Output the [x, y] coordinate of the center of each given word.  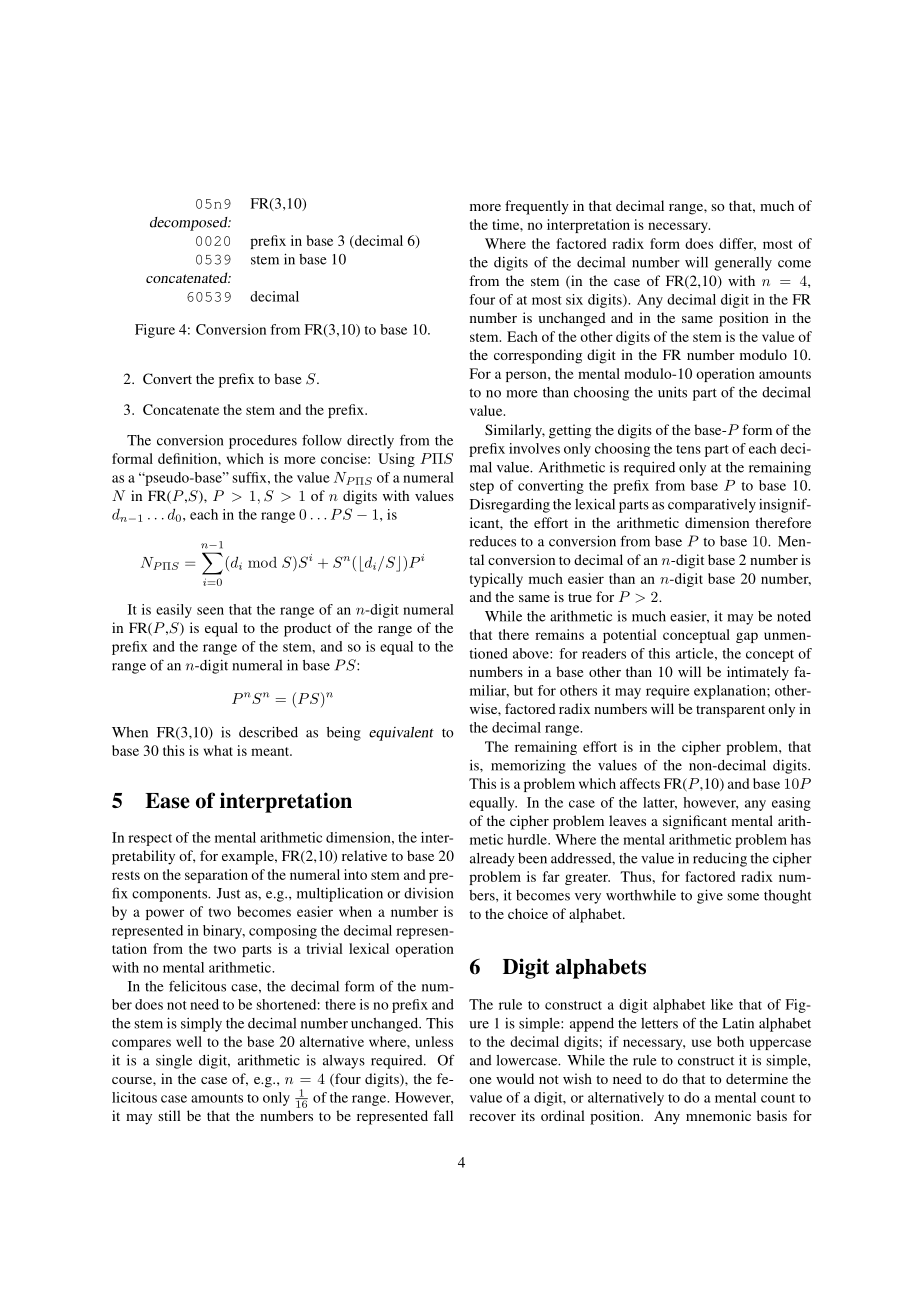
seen [210, 611]
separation [216, 876]
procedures [263, 442]
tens [688, 449]
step [482, 488]
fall [443, 1115]
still [169, 1115]
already [492, 860]
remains [559, 634]
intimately [758, 673]
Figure [155, 331]
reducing [720, 859]
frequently [537, 207]
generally [743, 264]
